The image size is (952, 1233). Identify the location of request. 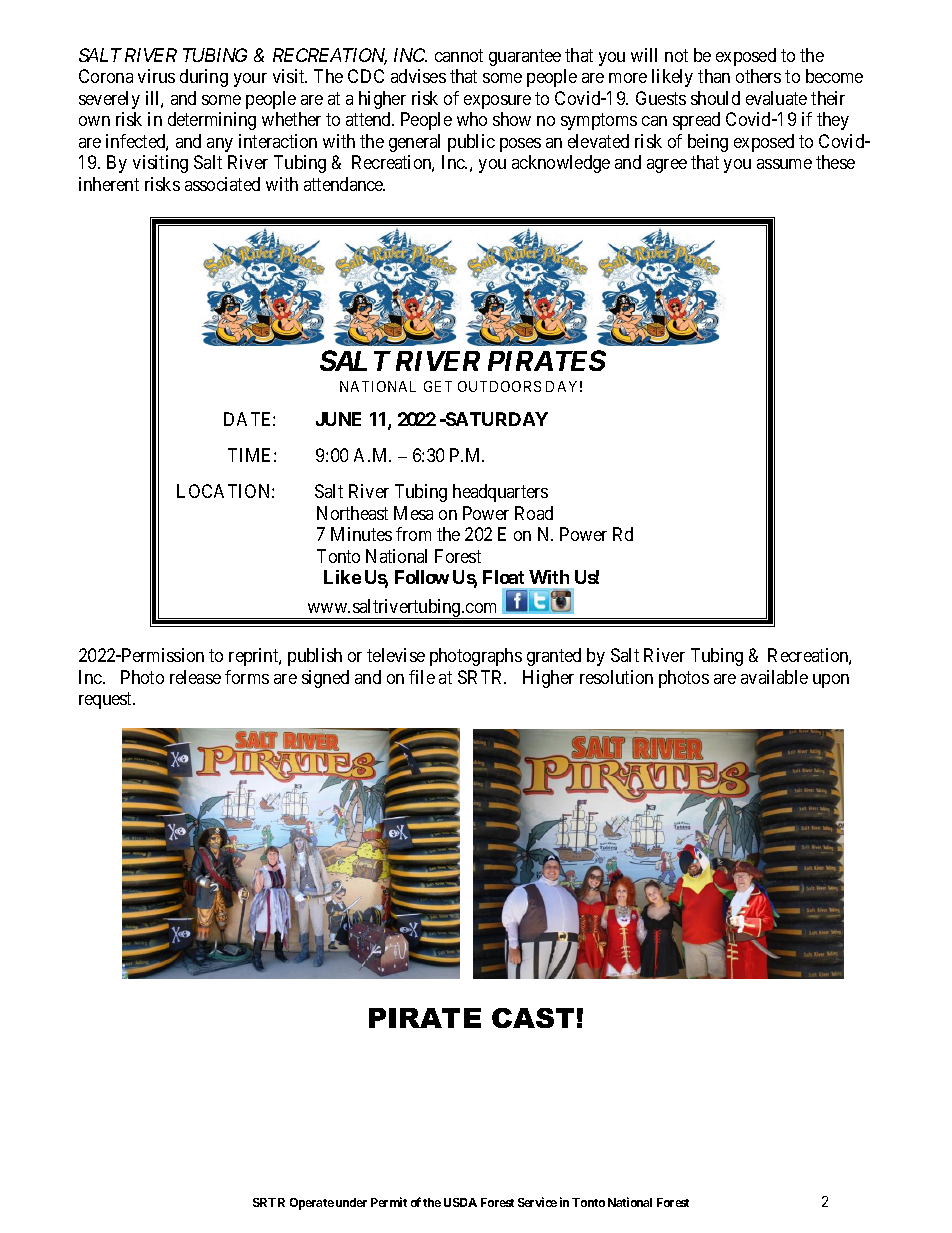
(107, 700).
